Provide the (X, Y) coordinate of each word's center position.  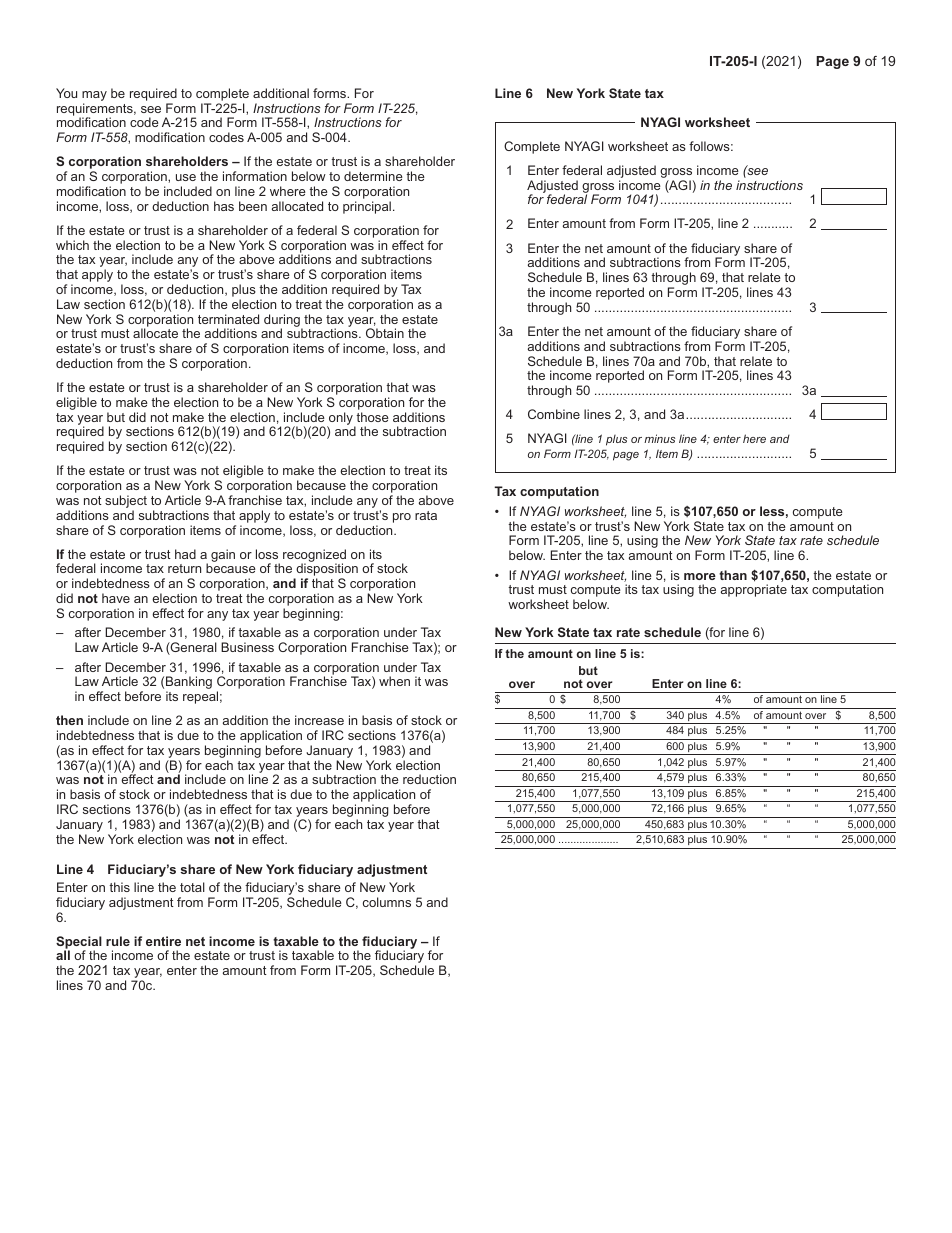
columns (387, 902)
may (94, 96)
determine (373, 176)
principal (367, 207)
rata (426, 515)
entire (163, 941)
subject (126, 503)
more (700, 576)
